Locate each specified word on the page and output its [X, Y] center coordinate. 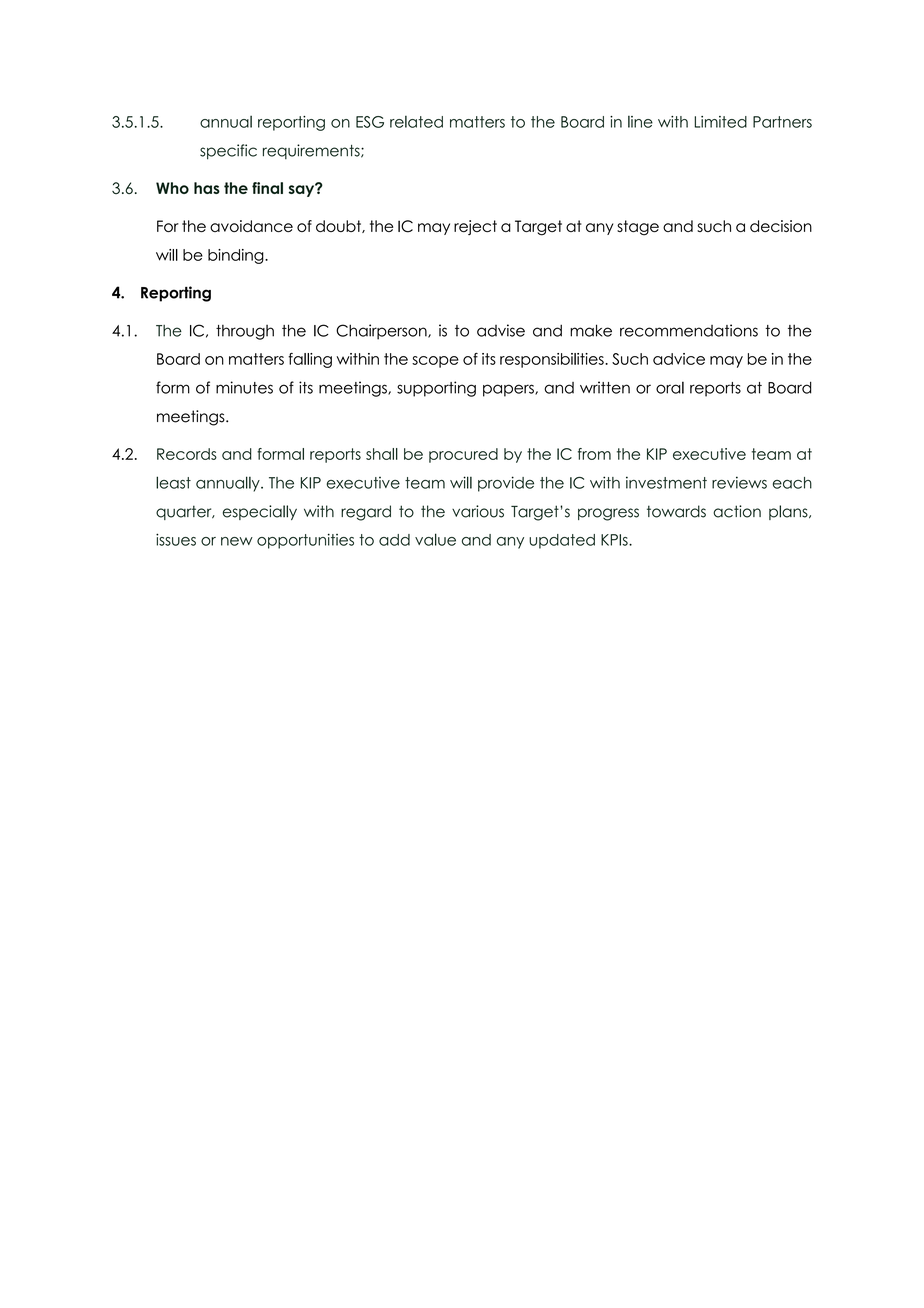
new [237, 541]
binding [237, 256]
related [416, 122]
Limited [720, 122]
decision [781, 226]
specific [228, 152]
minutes [244, 387]
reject [475, 227]
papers [509, 390]
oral [670, 387]
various [478, 511]
